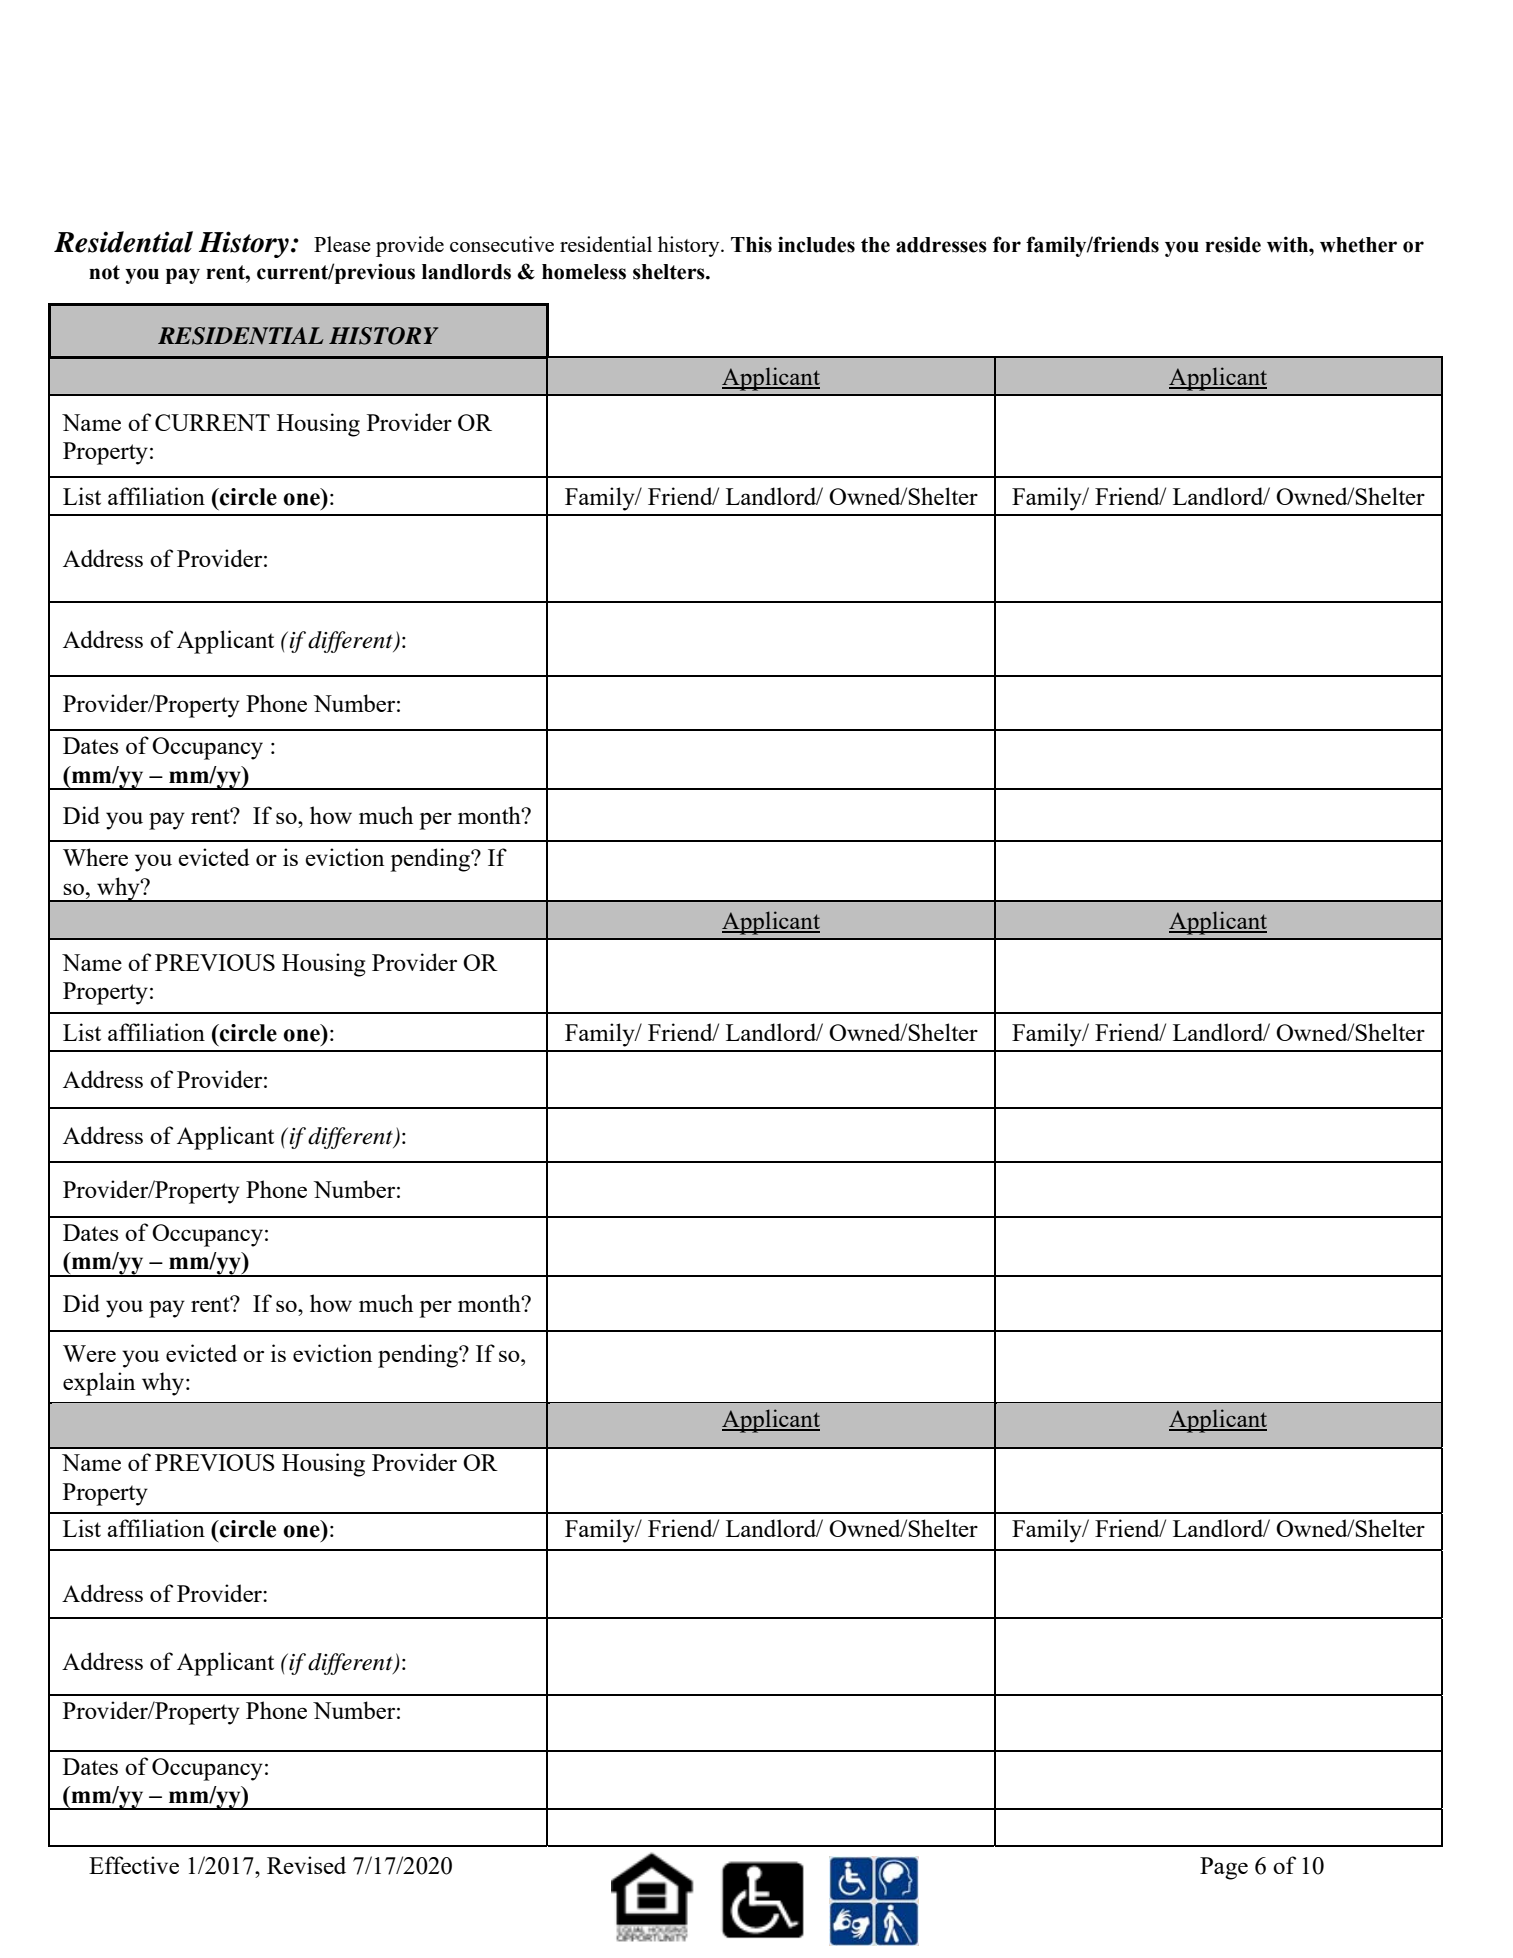 The height and width of the image is (1958, 1513). What do you see at coordinates (95, 857) in the image?
I see `Where` at bounding box center [95, 857].
